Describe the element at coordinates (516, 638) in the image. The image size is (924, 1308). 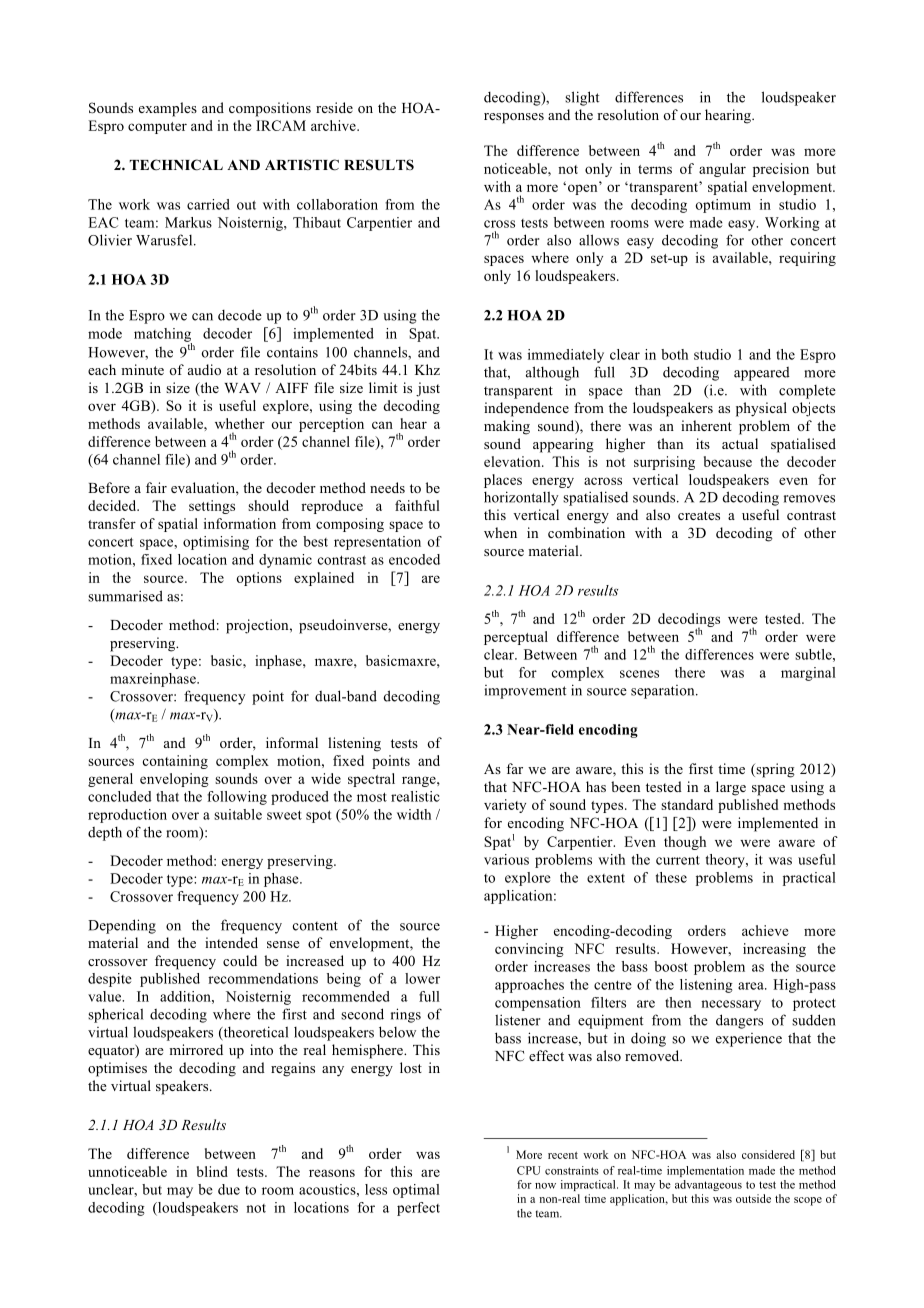
I see `perceptual` at that location.
